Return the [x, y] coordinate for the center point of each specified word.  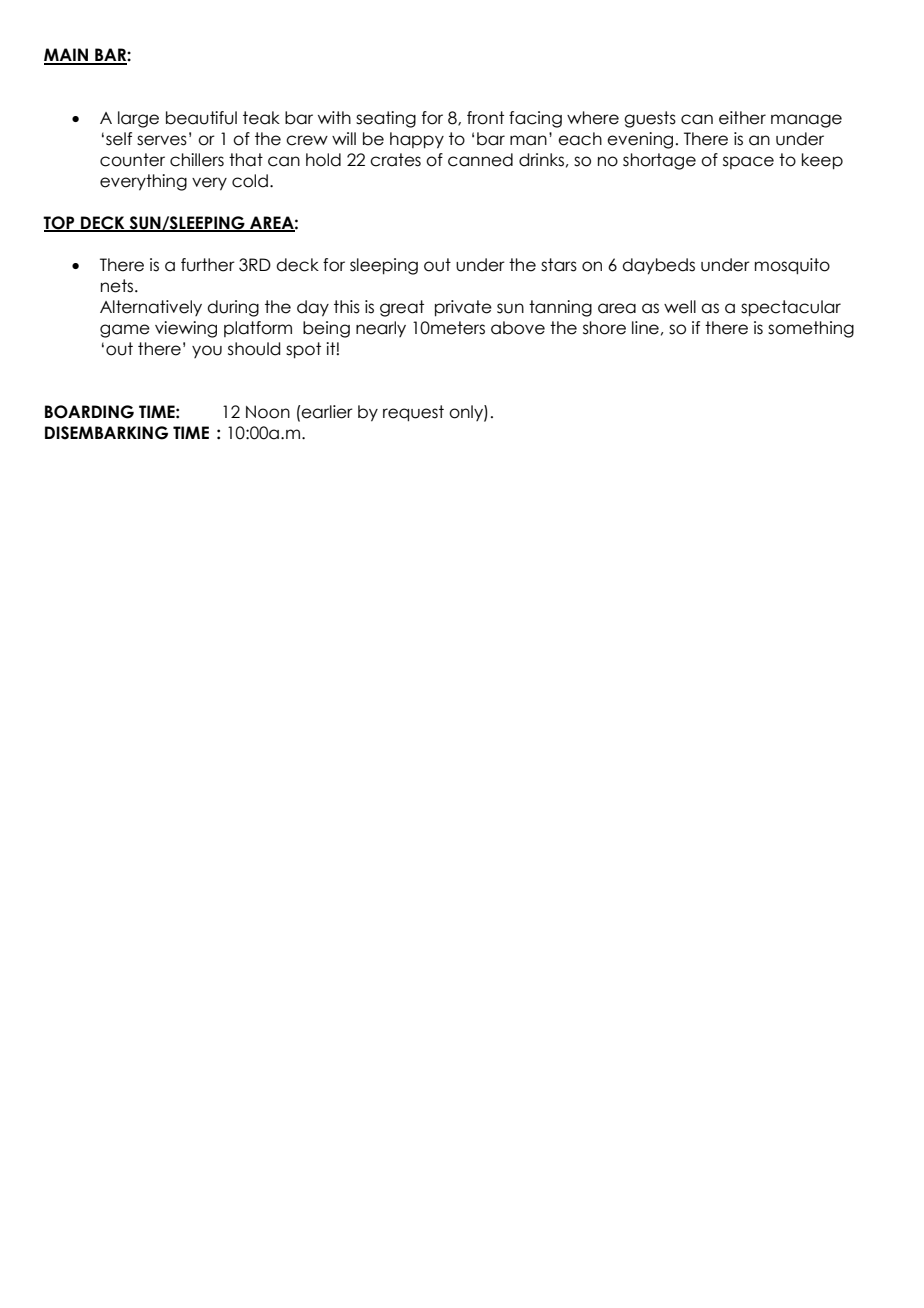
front [485, 118]
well [680, 307]
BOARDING [89, 412]
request [413, 413]
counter [132, 160]
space [748, 162]
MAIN [67, 56]
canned [480, 160]
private [463, 308]
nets [118, 286]
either [742, 118]
